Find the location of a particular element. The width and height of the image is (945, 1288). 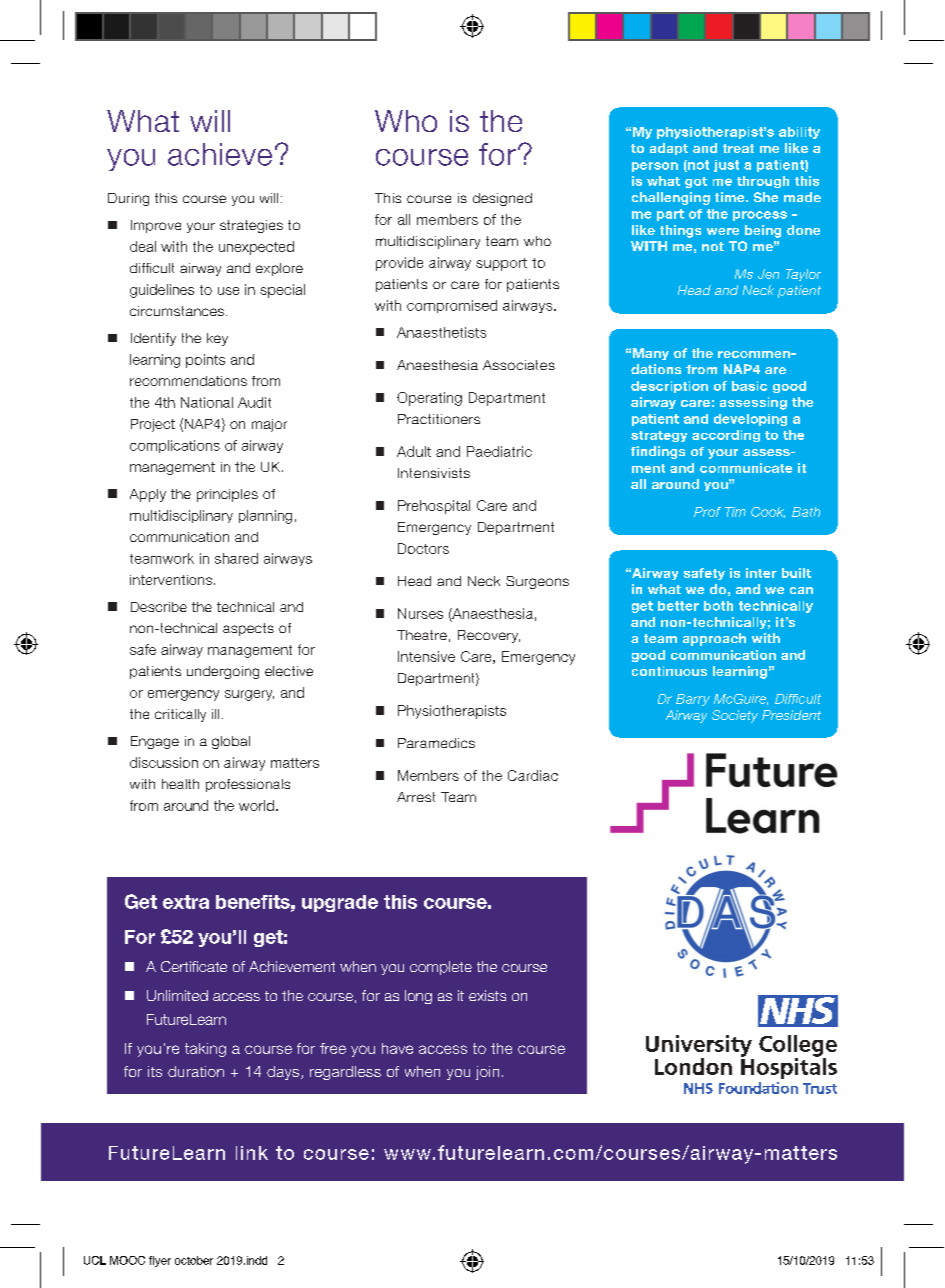

complete is located at coordinates (441, 968).
